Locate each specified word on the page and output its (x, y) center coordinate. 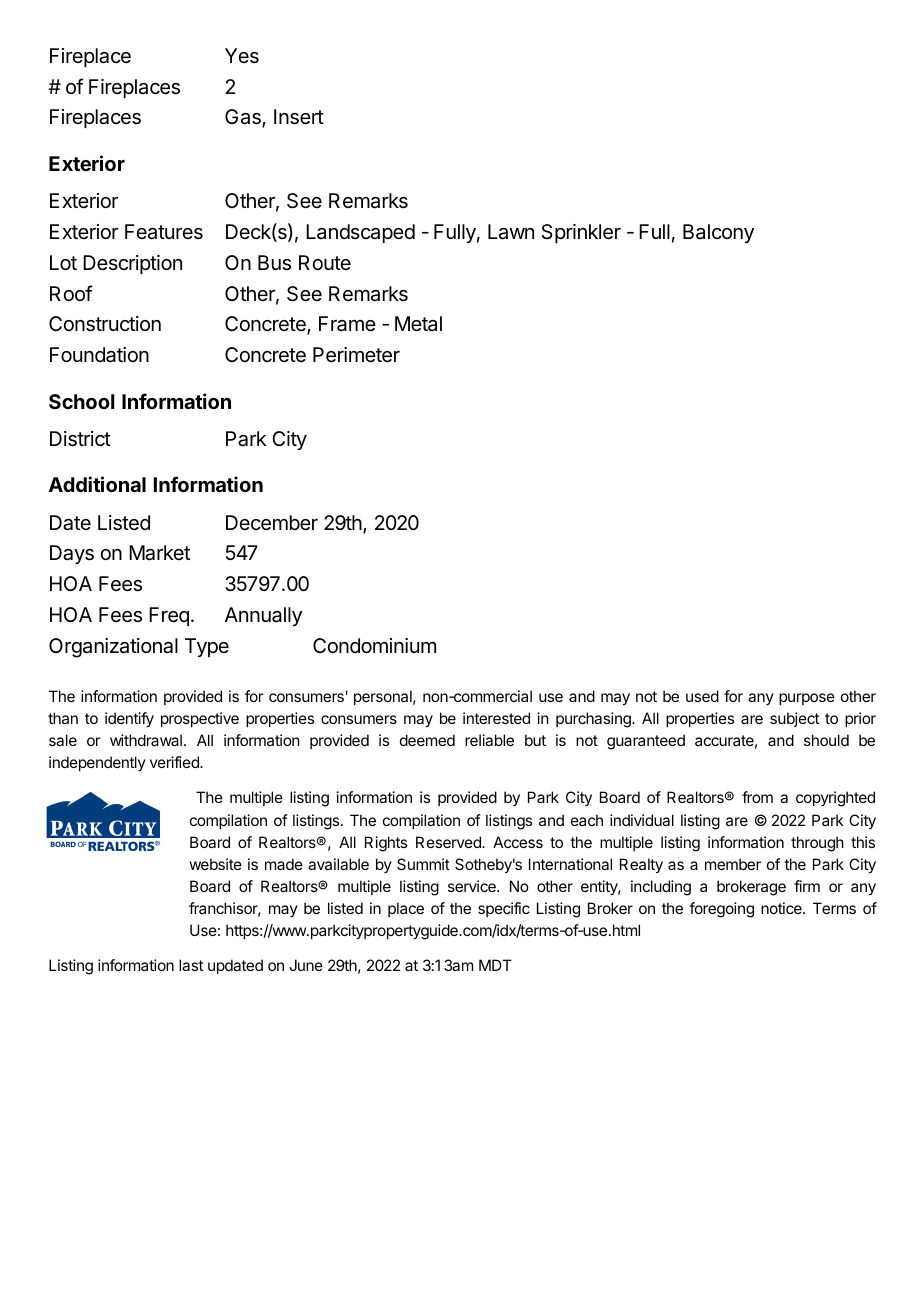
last (191, 965)
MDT (495, 965)
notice (782, 908)
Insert (299, 117)
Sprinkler (581, 233)
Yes (242, 56)
